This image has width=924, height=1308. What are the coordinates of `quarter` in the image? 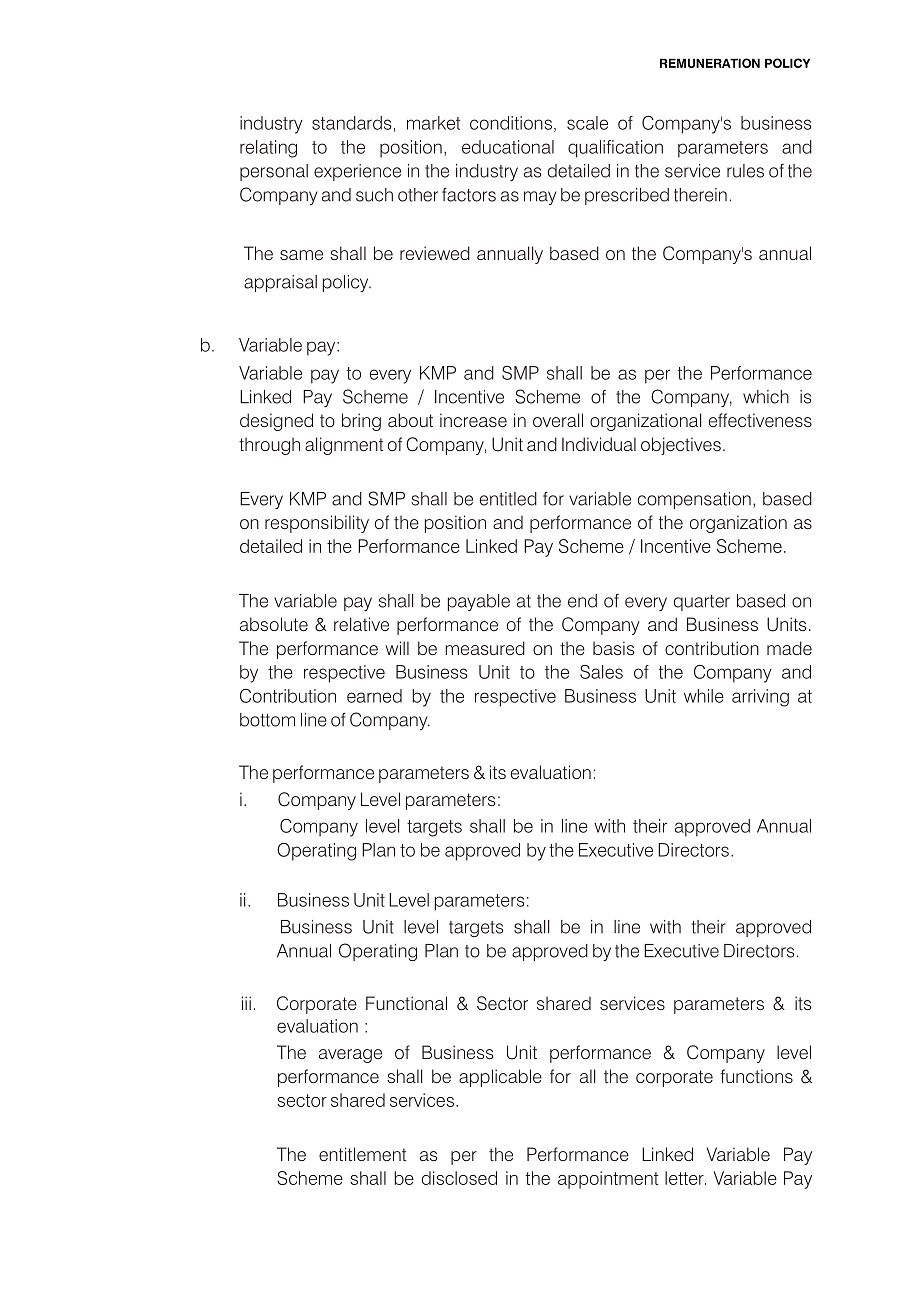 It's located at (702, 603).
